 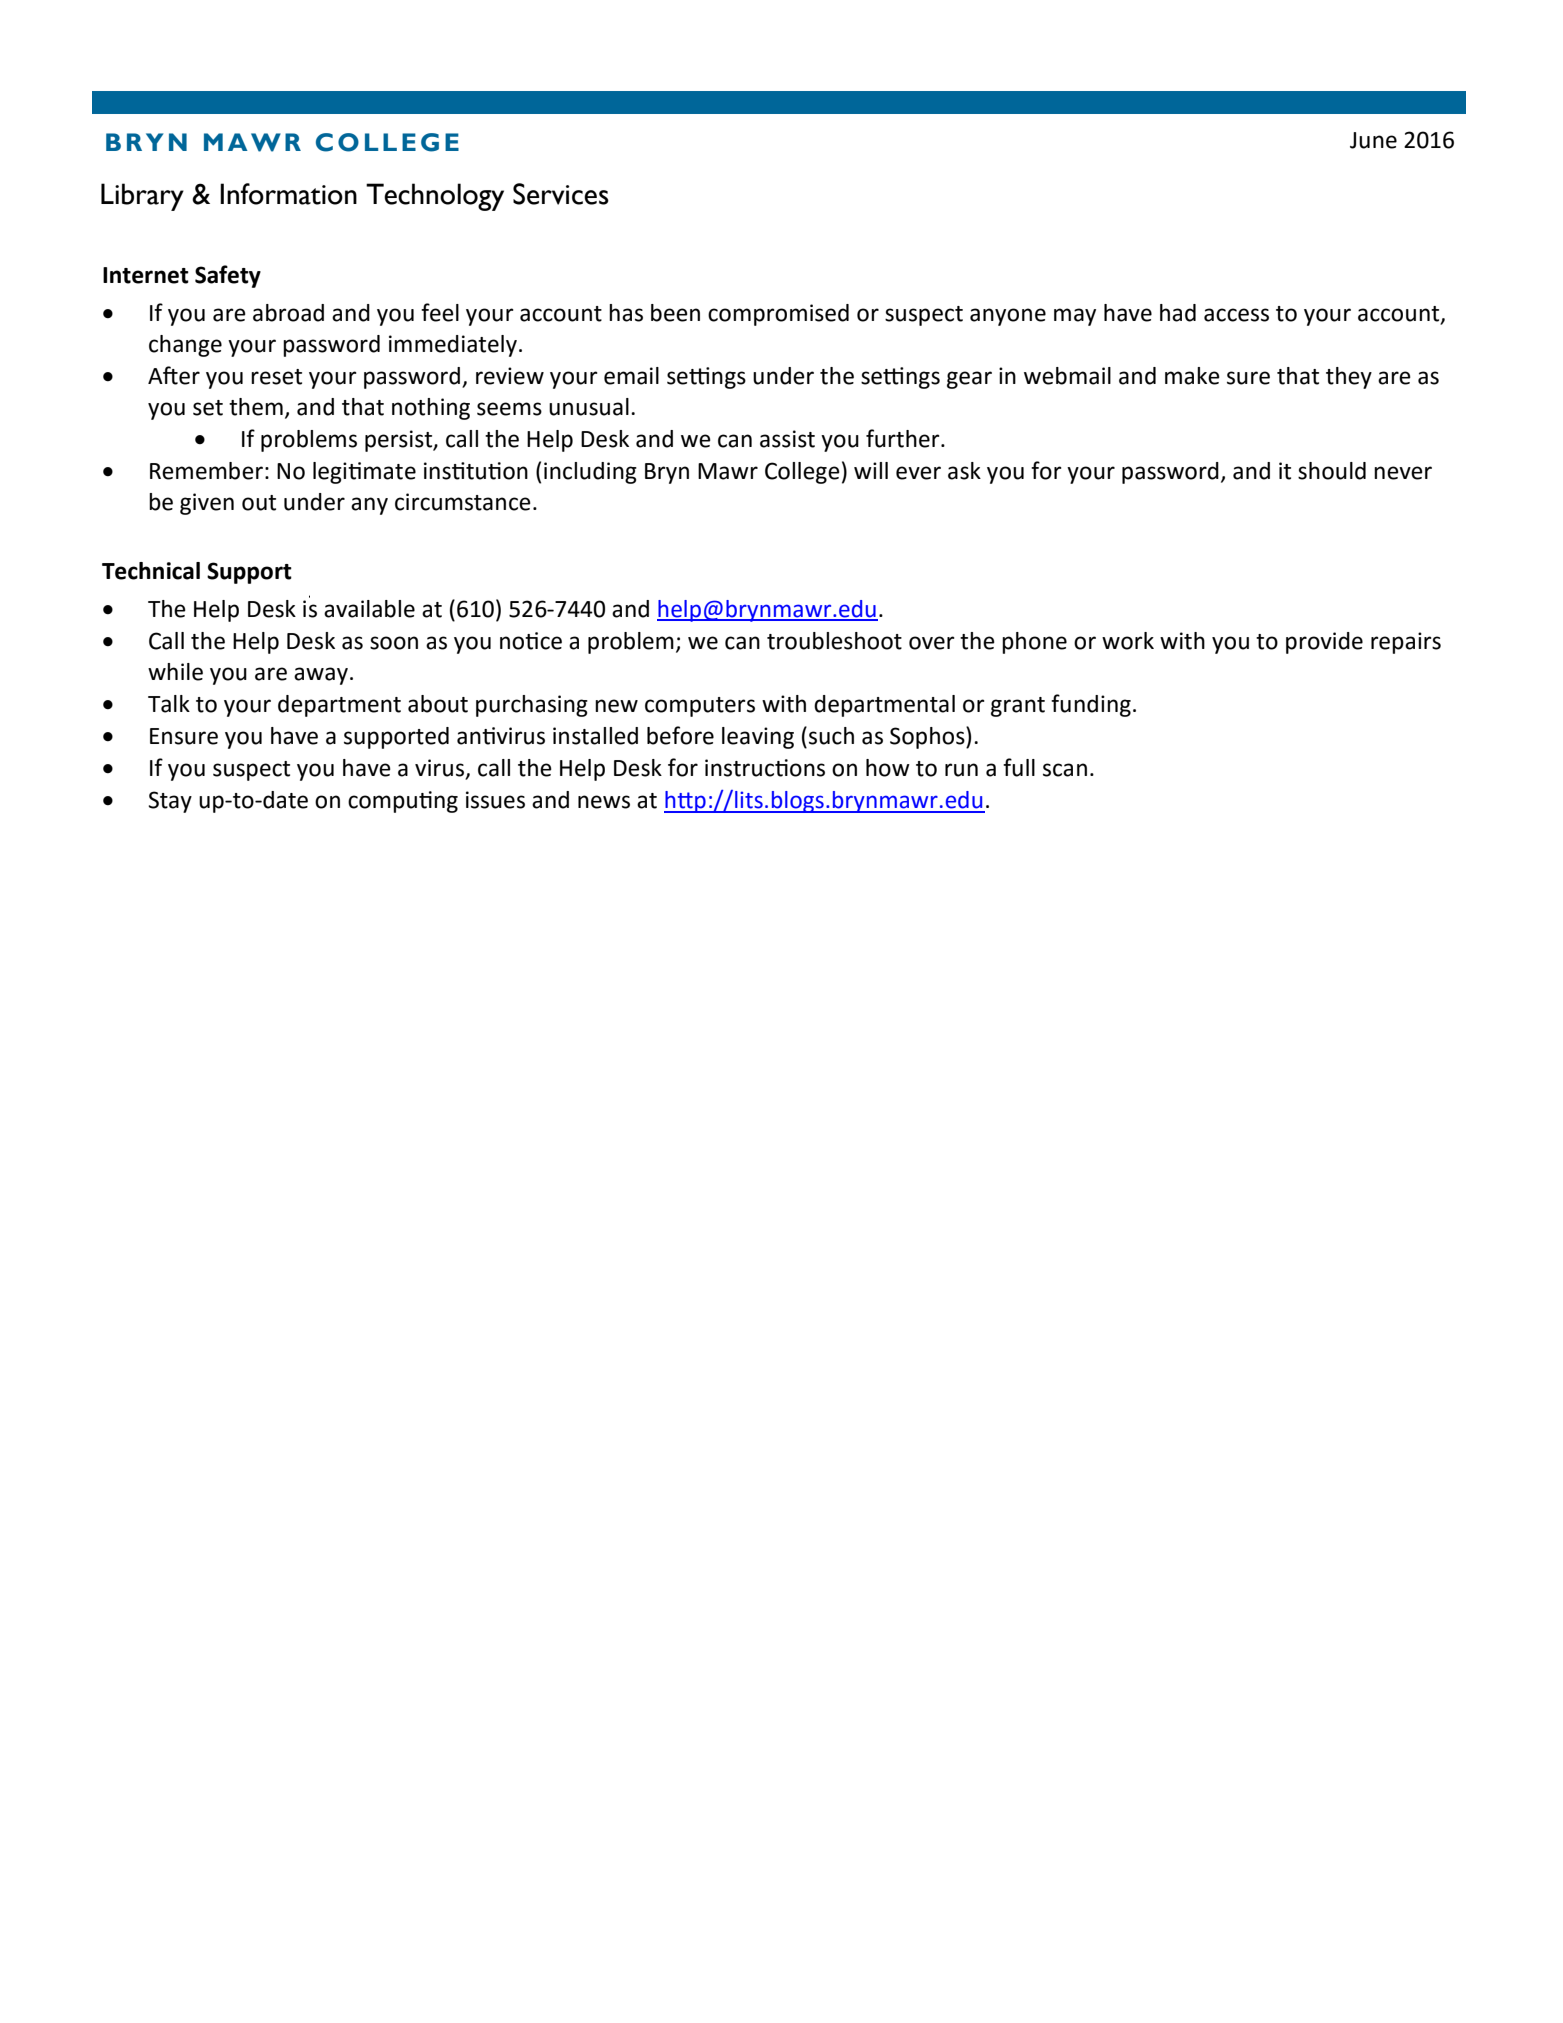 What do you see at coordinates (288, 194) in the image?
I see `Information` at bounding box center [288, 194].
